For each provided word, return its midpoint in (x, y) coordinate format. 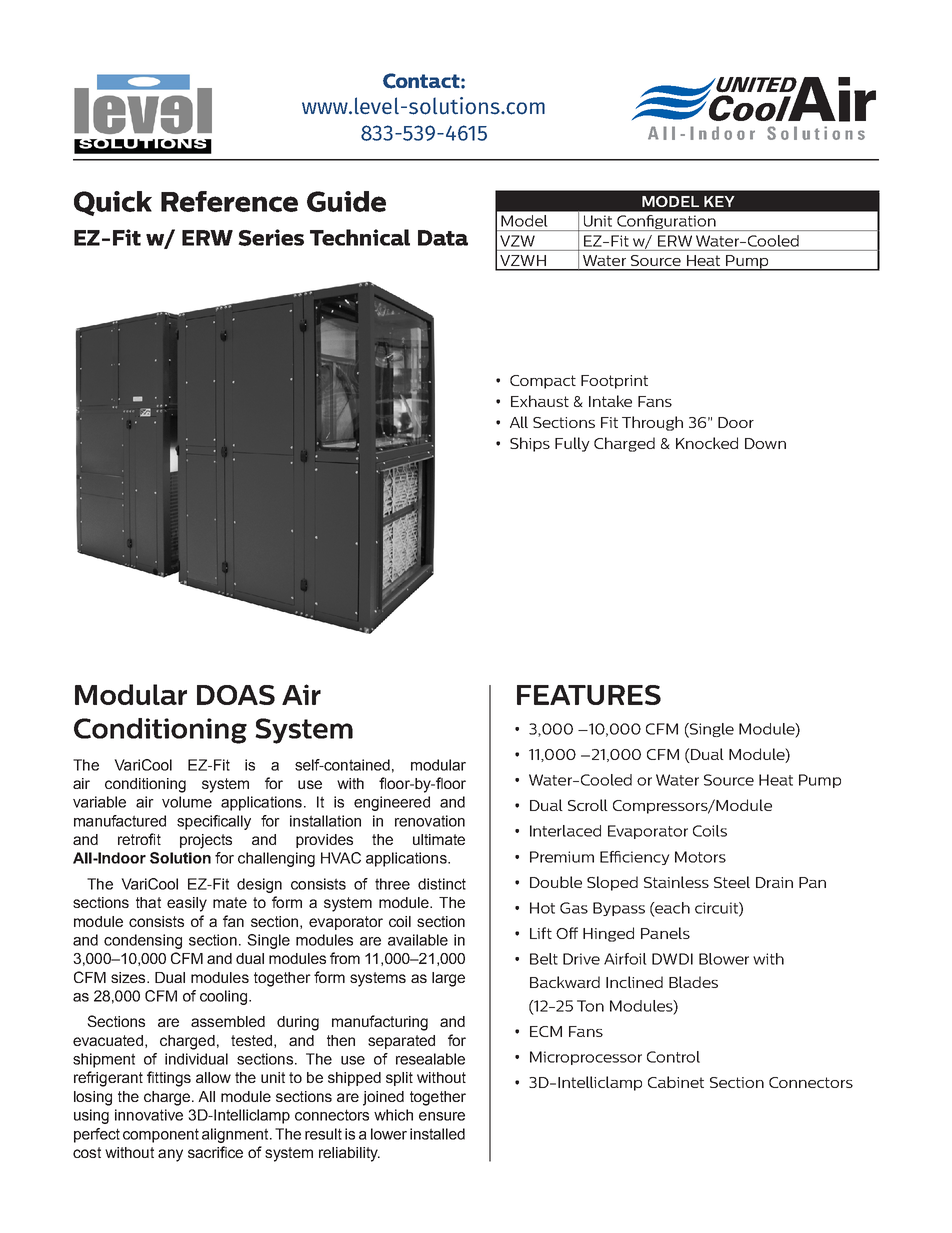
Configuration (666, 223)
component (161, 1135)
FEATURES (589, 695)
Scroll (588, 805)
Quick (113, 203)
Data (443, 238)
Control (673, 1057)
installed (437, 1134)
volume (187, 802)
